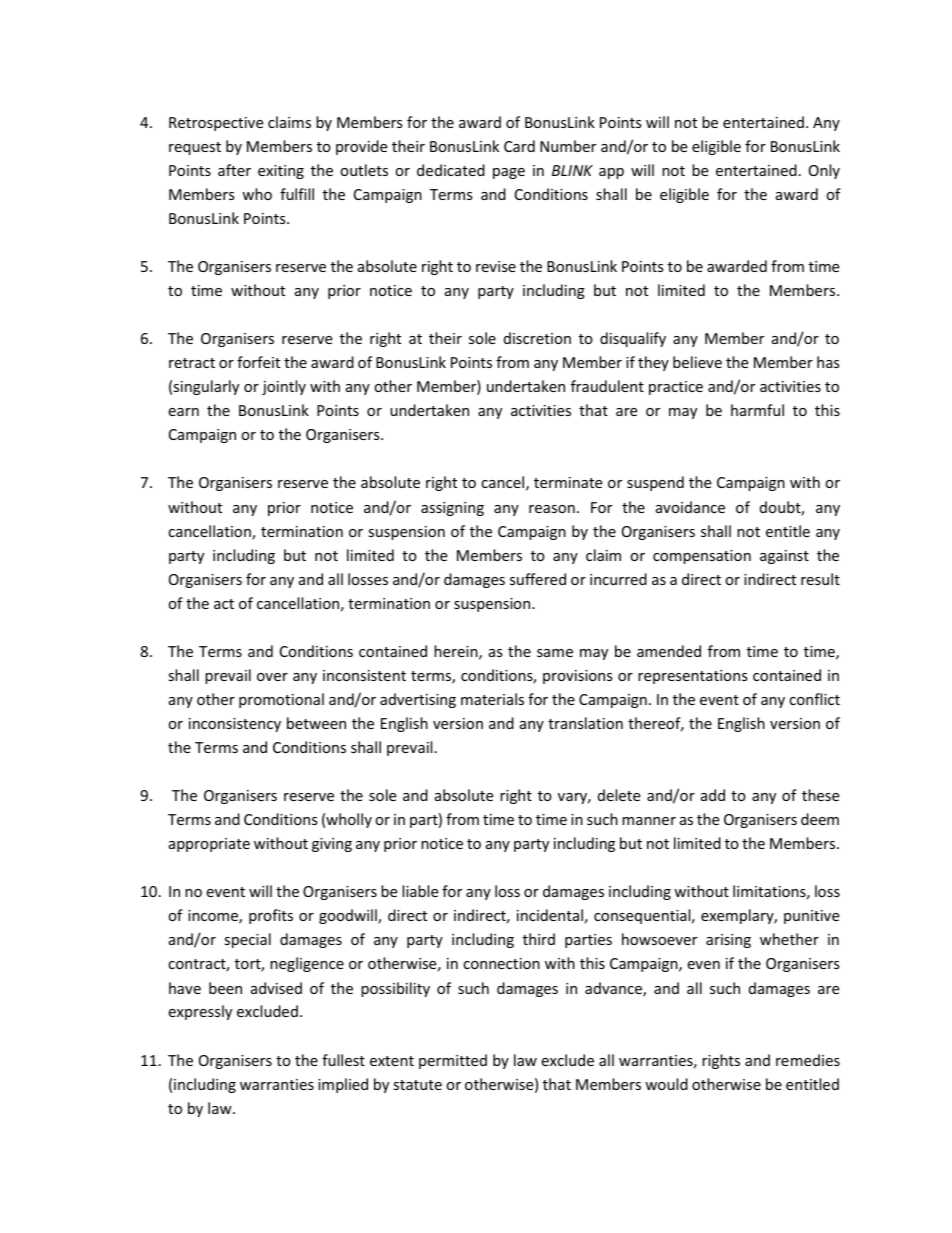  Describe the element at coordinates (552, 509) in the screenshot. I see `reason` at that location.
